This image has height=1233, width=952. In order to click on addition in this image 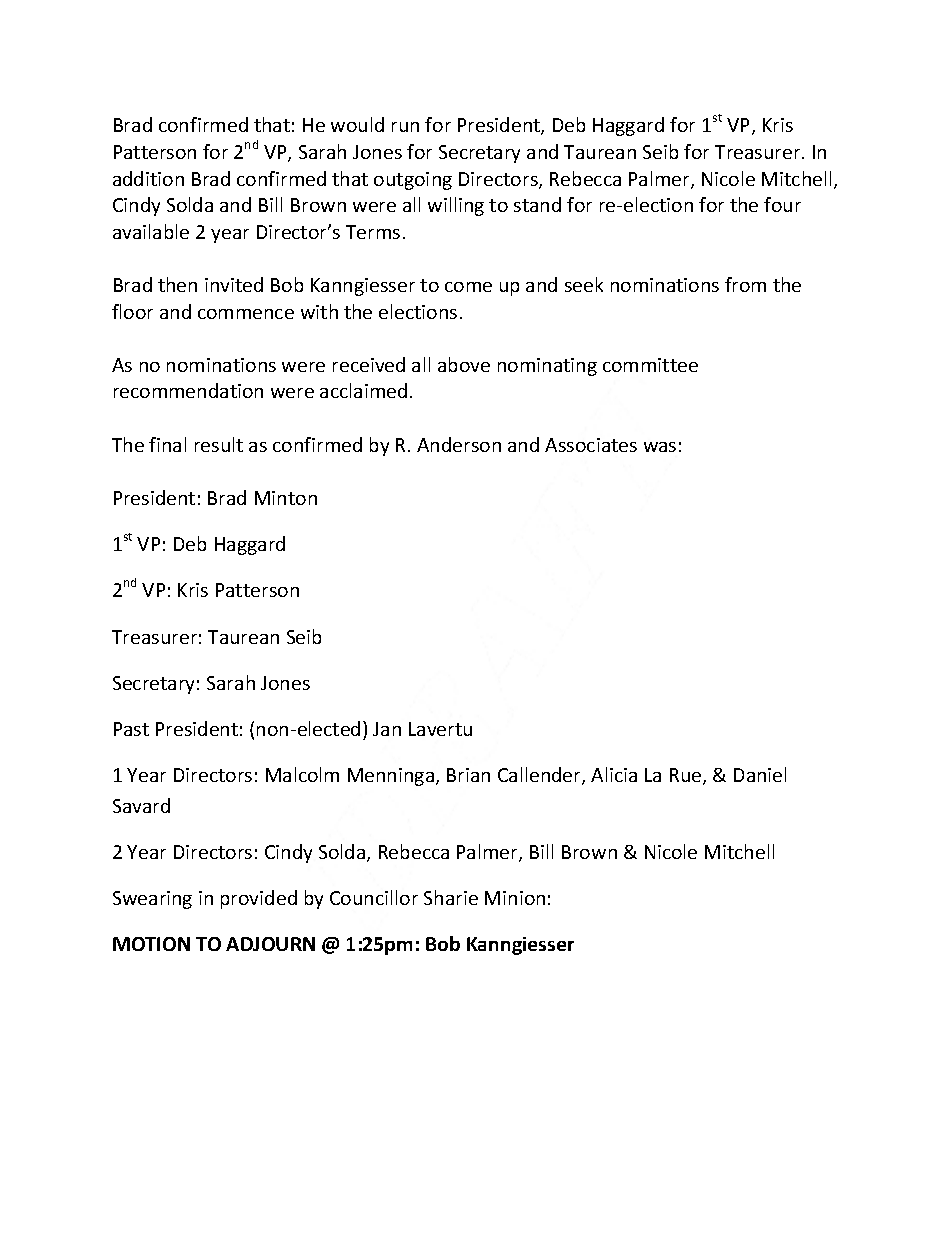, I will do `click(148, 178)`.
